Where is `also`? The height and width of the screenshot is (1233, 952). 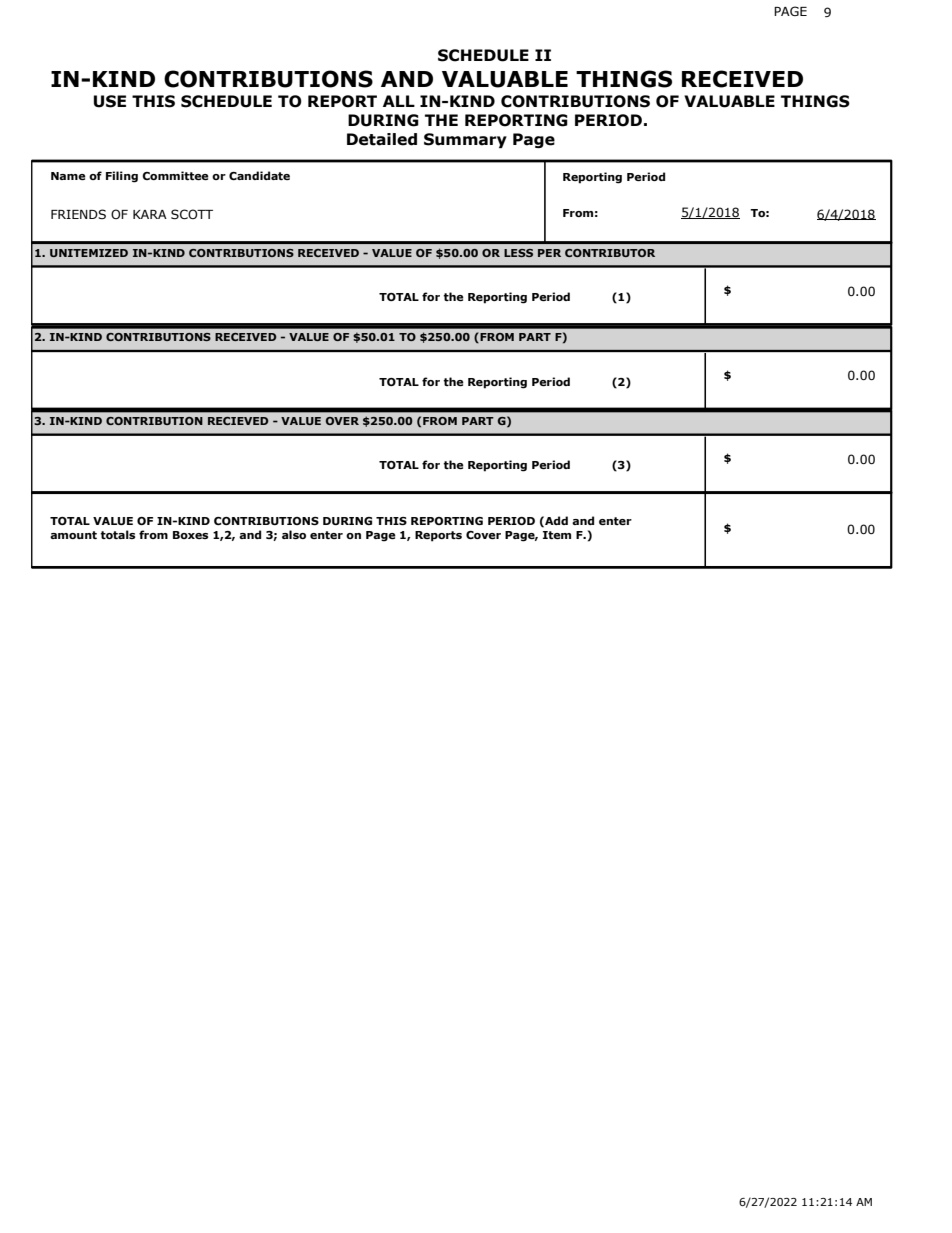
also is located at coordinates (294, 534).
